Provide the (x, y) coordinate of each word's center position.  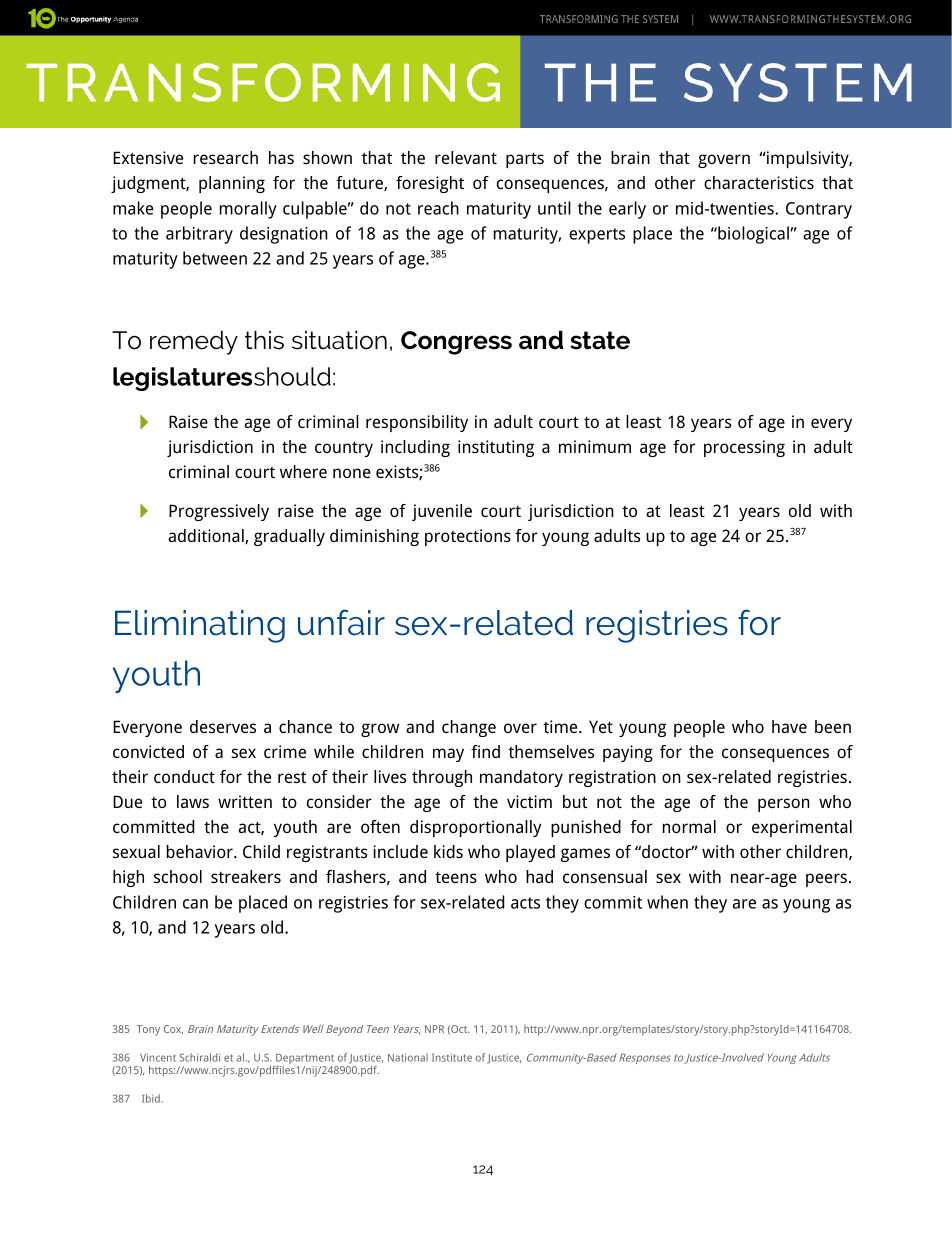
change (469, 728)
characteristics (759, 182)
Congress (456, 343)
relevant (466, 157)
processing (744, 448)
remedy (194, 343)
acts (525, 903)
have (789, 726)
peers (826, 880)
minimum (595, 446)
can (195, 904)
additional (207, 536)
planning (232, 184)
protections (468, 537)
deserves (223, 726)
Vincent (158, 1057)
